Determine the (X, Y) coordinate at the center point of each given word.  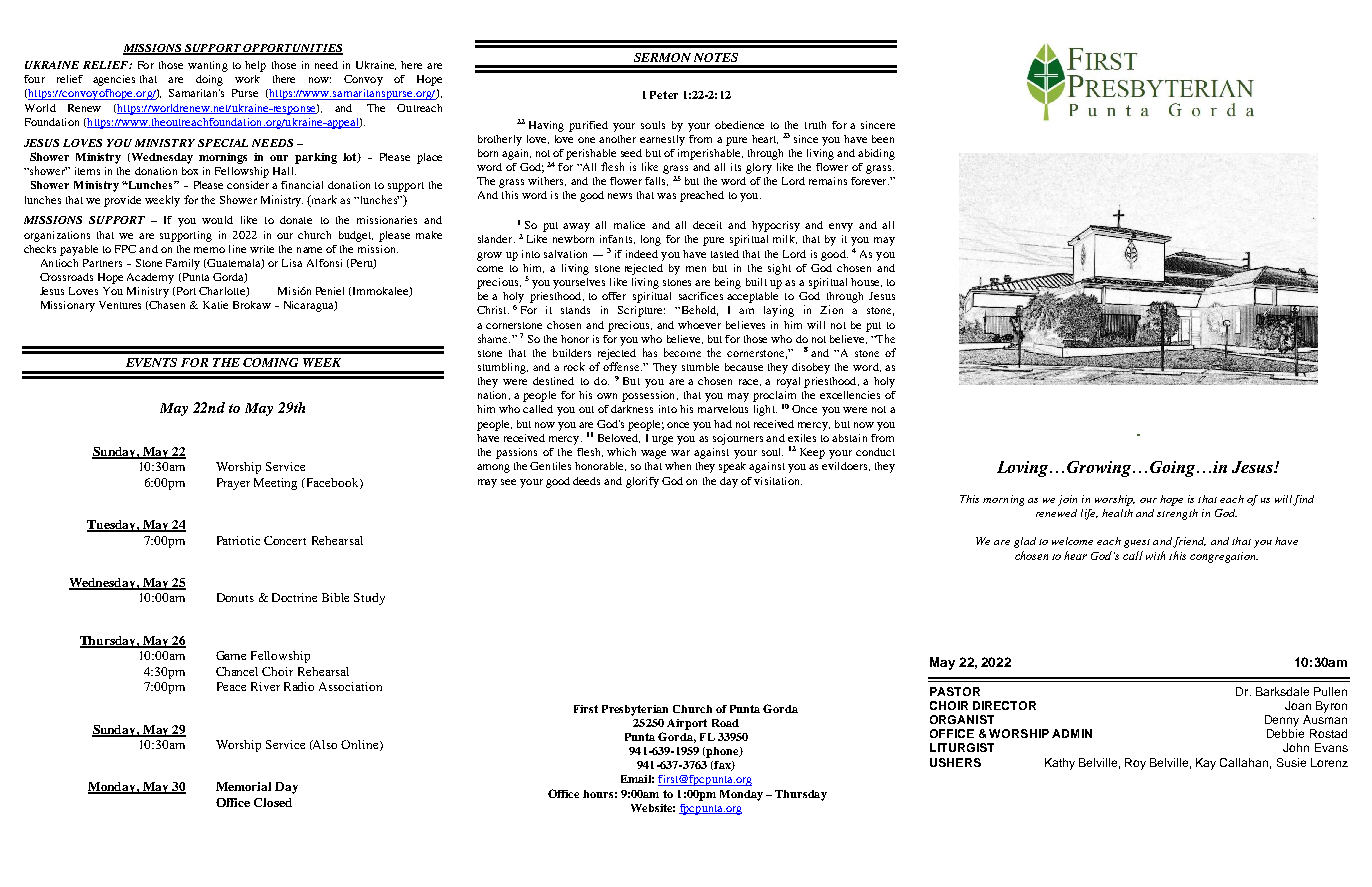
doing (209, 80)
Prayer (233, 484)
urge (662, 440)
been (883, 139)
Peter (664, 95)
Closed (273, 802)
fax (722, 766)
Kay (1206, 764)
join (1067, 500)
